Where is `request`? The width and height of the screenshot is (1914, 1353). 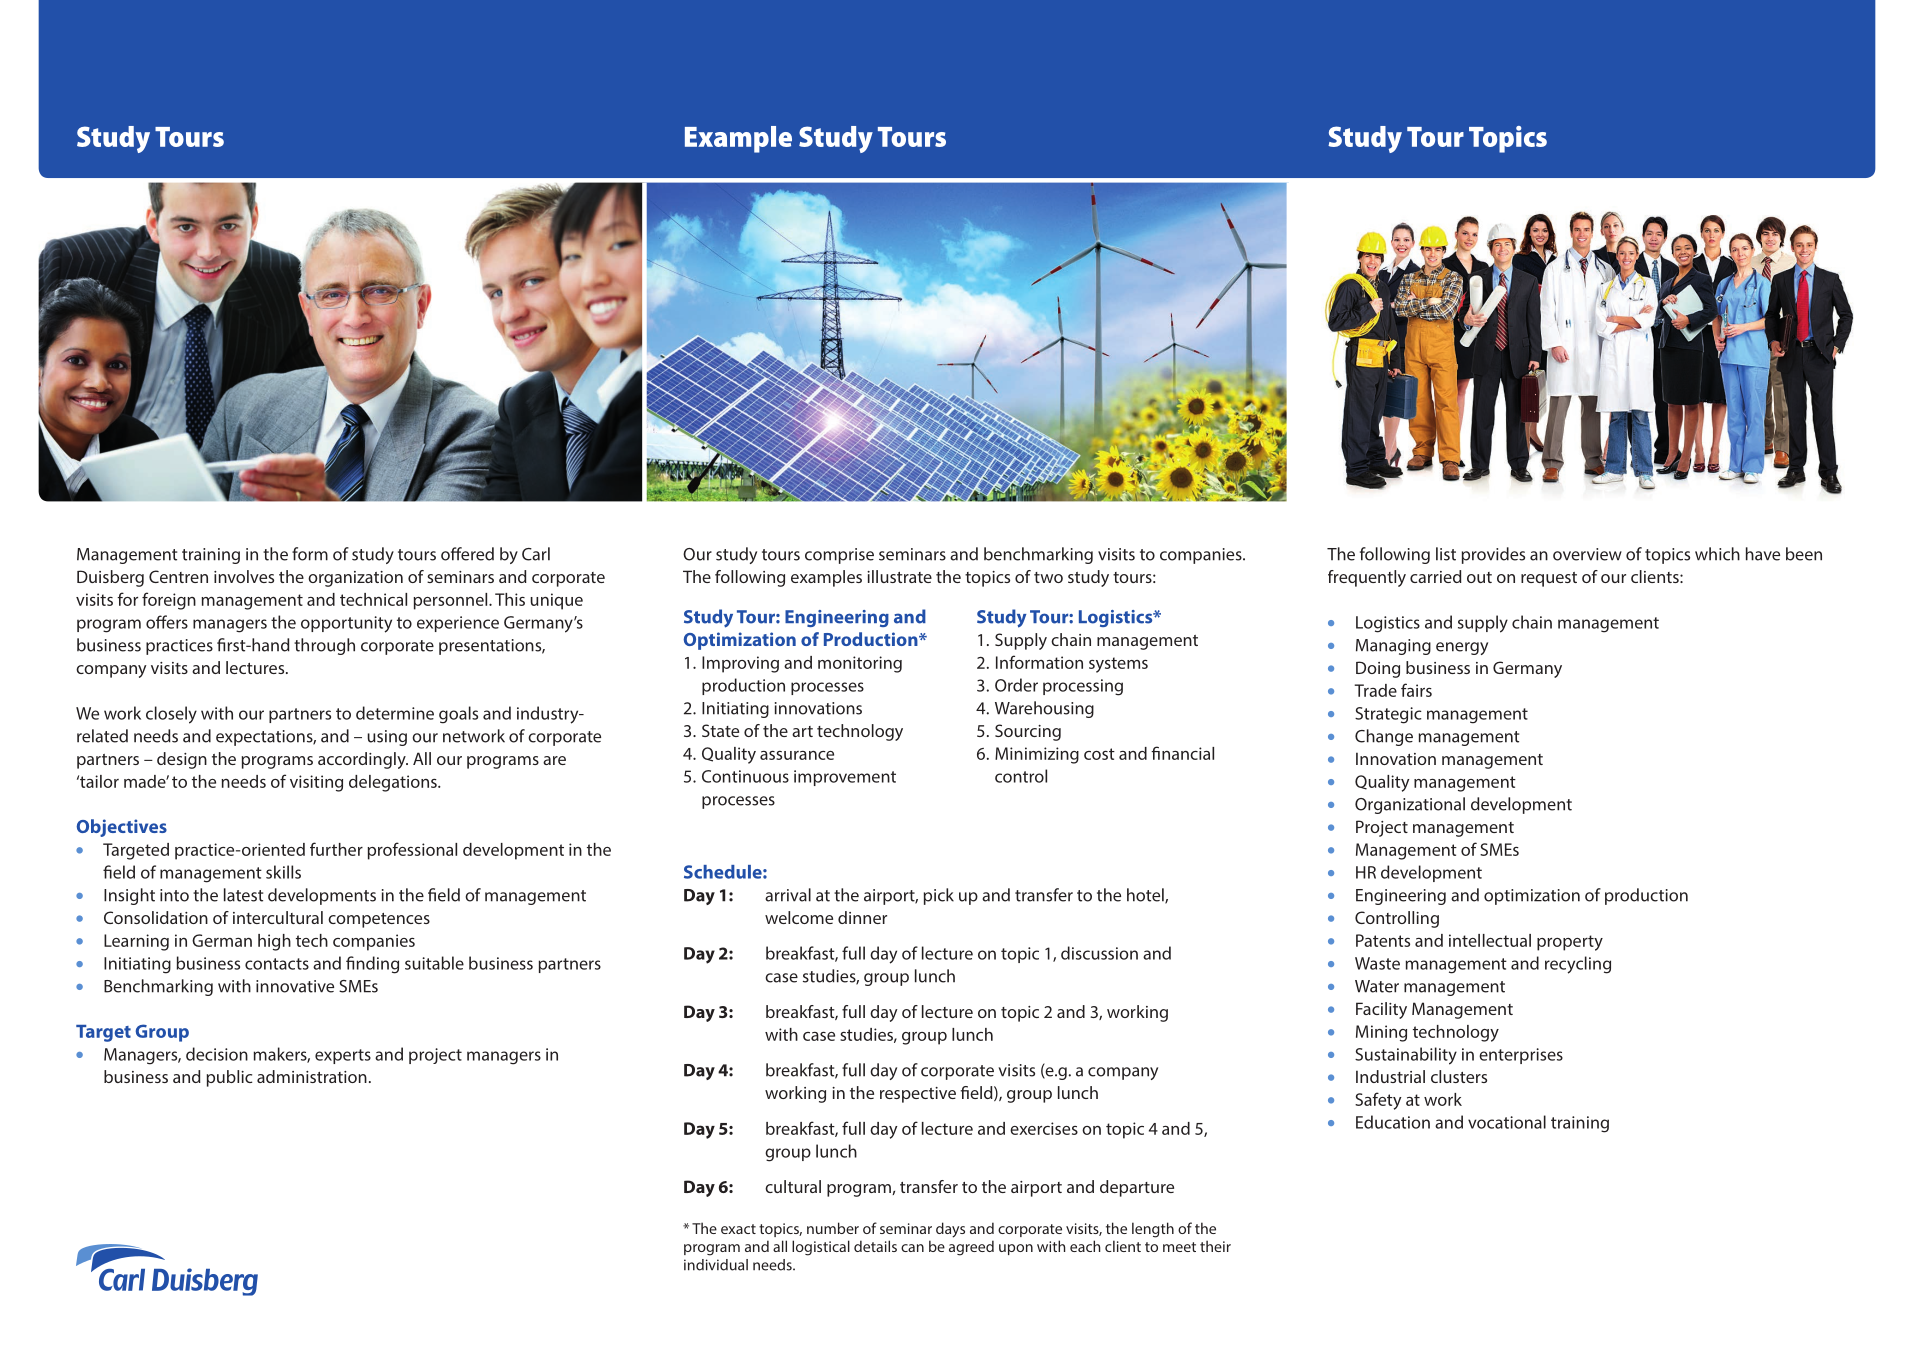
request is located at coordinates (1549, 579).
